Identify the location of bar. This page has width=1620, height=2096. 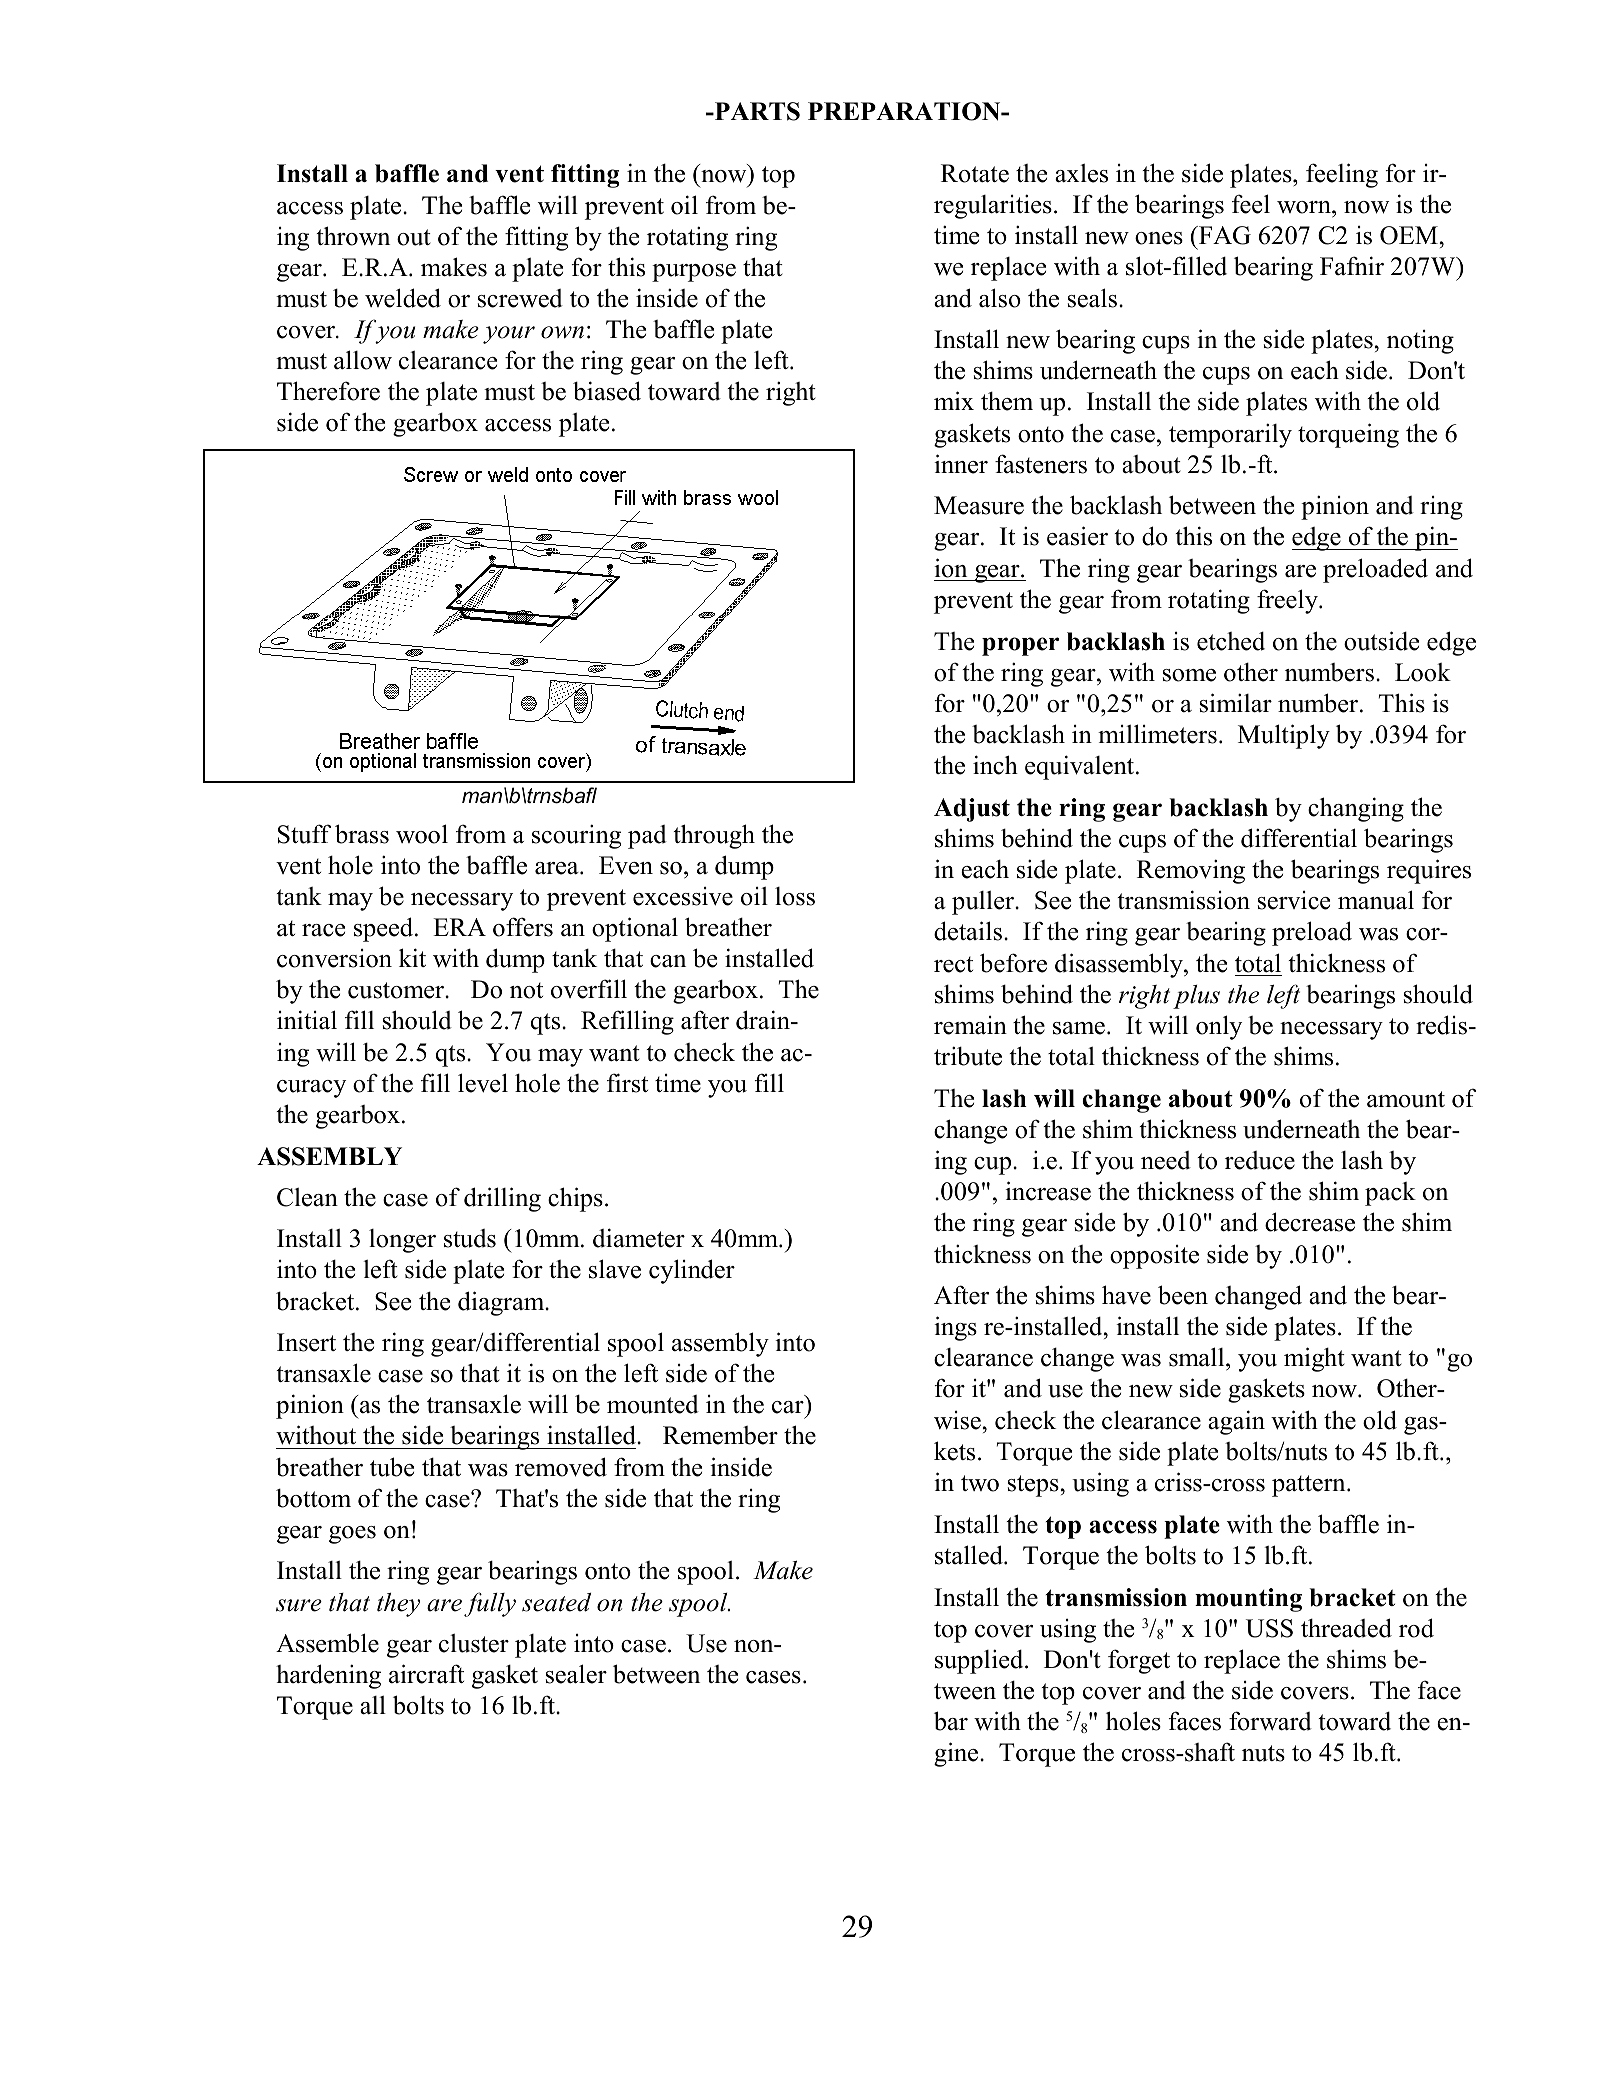
(951, 1721).
